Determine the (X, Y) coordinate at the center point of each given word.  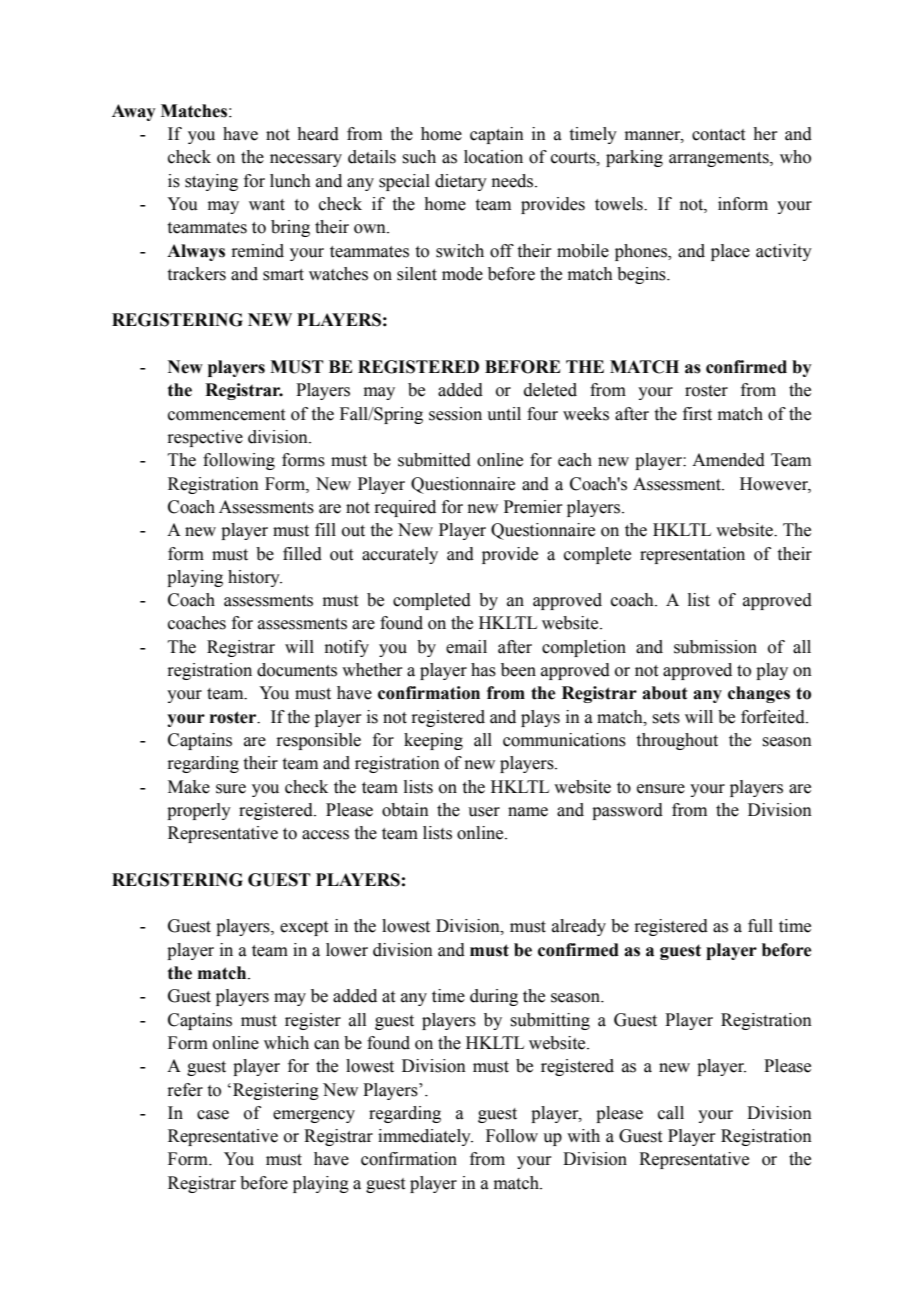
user (484, 812)
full (760, 926)
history (255, 578)
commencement (226, 415)
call (671, 1113)
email (466, 647)
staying (211, 182)
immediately (425, 1137)
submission (715, 647)
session (455, 414)
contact (718, 135)
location (493, 157)
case (213, 1115)
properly (199, 811)
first (697, 414)
